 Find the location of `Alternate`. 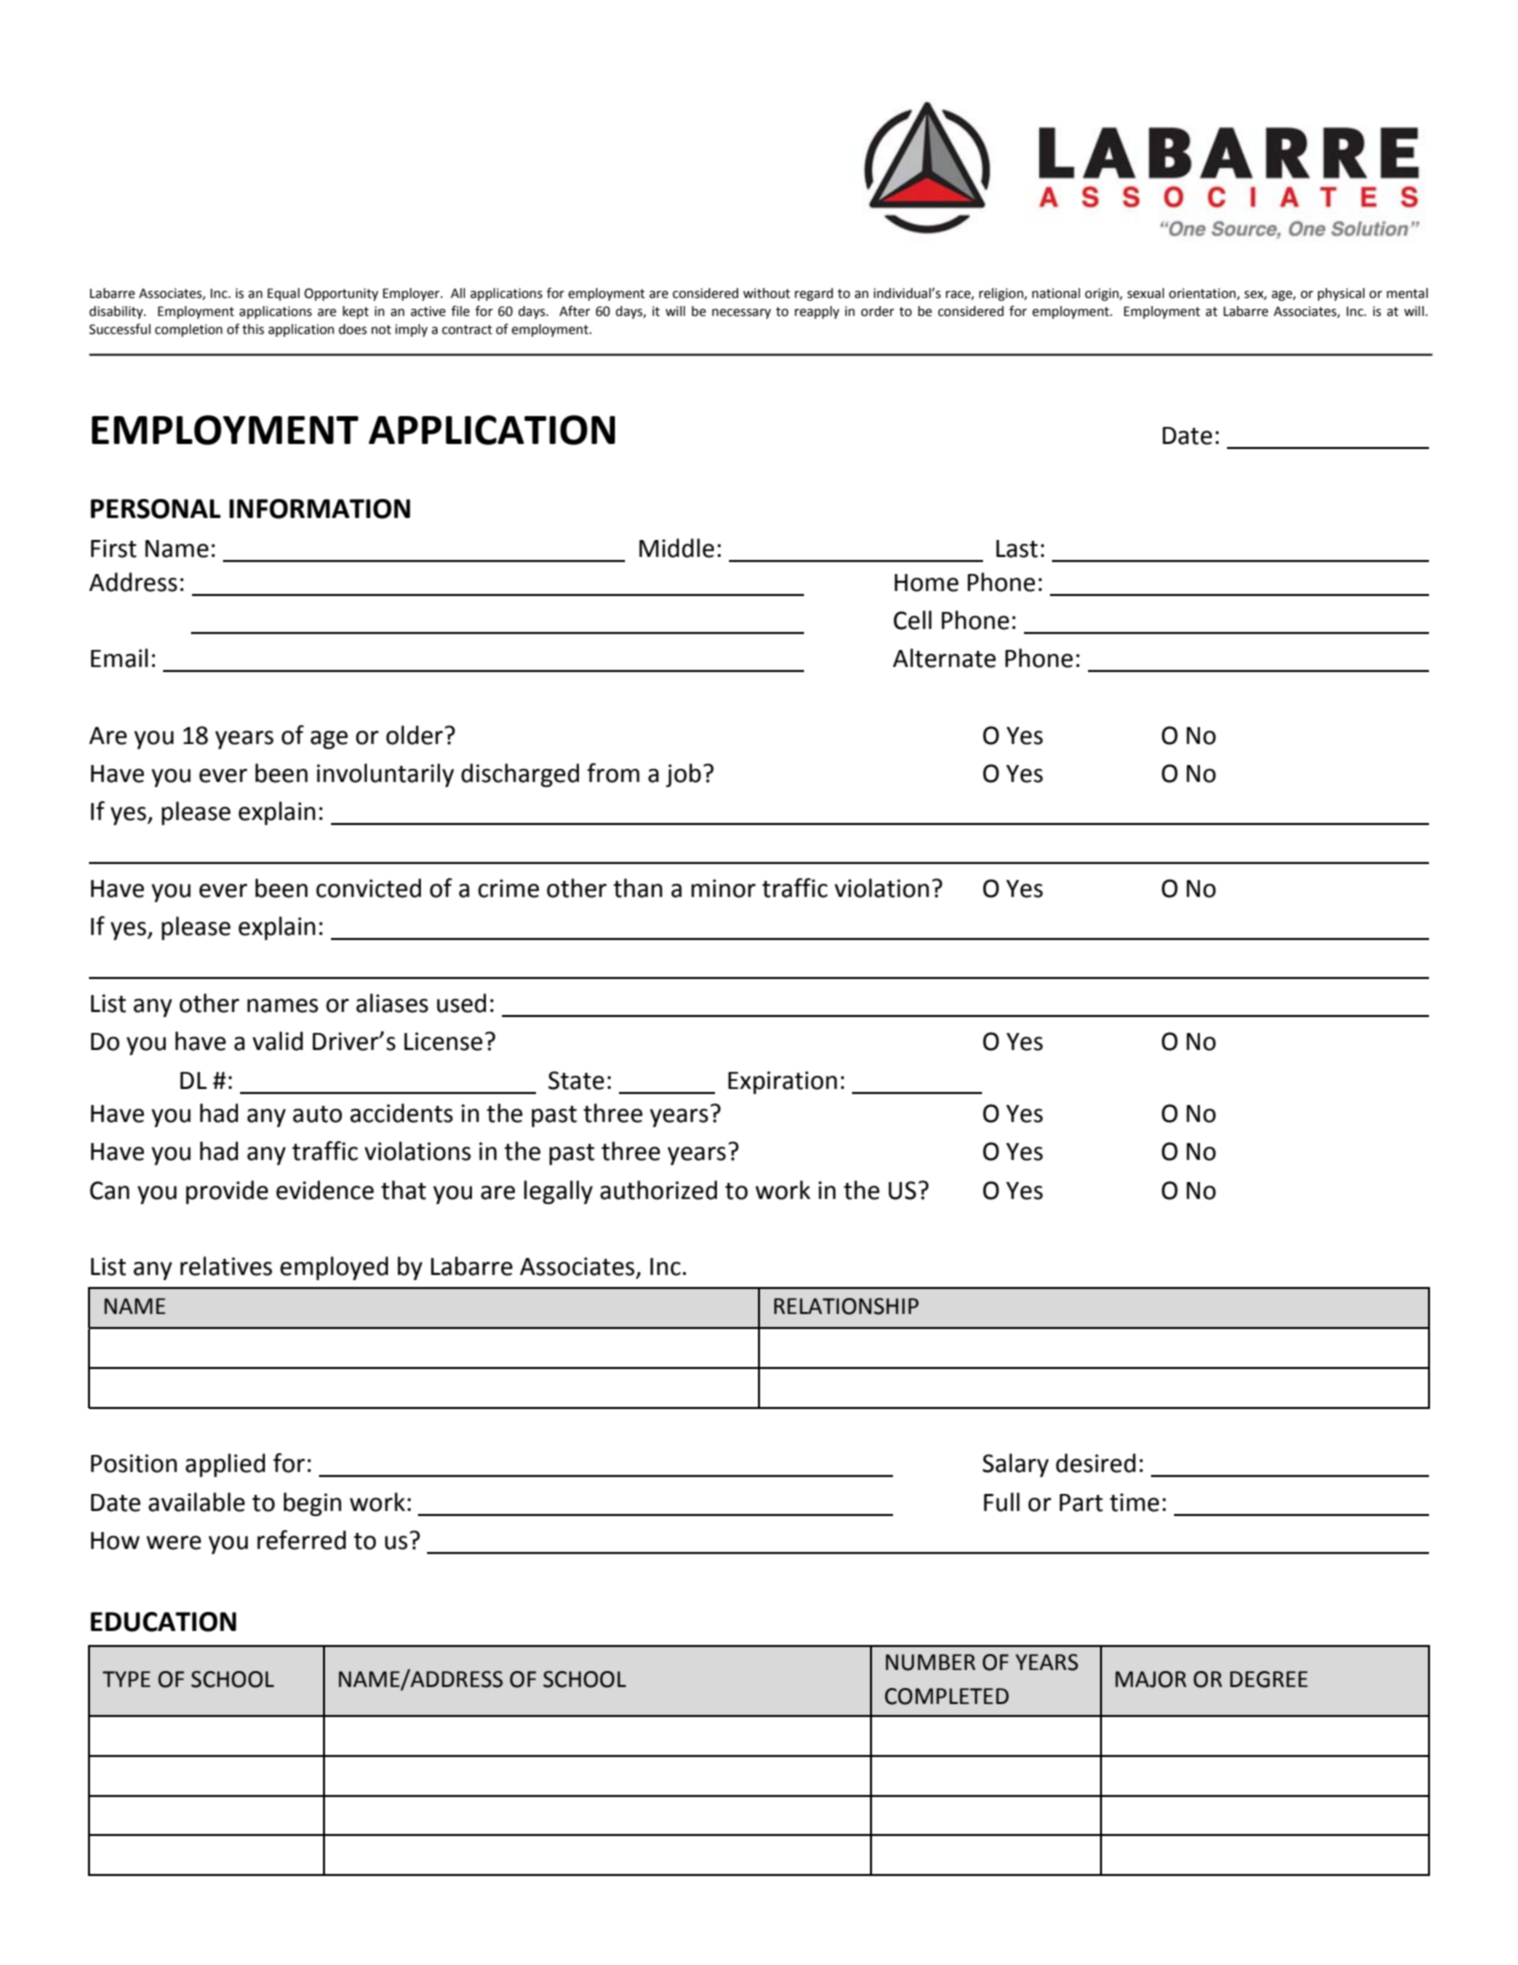

Alternate is located at coordinates (944, 658).
